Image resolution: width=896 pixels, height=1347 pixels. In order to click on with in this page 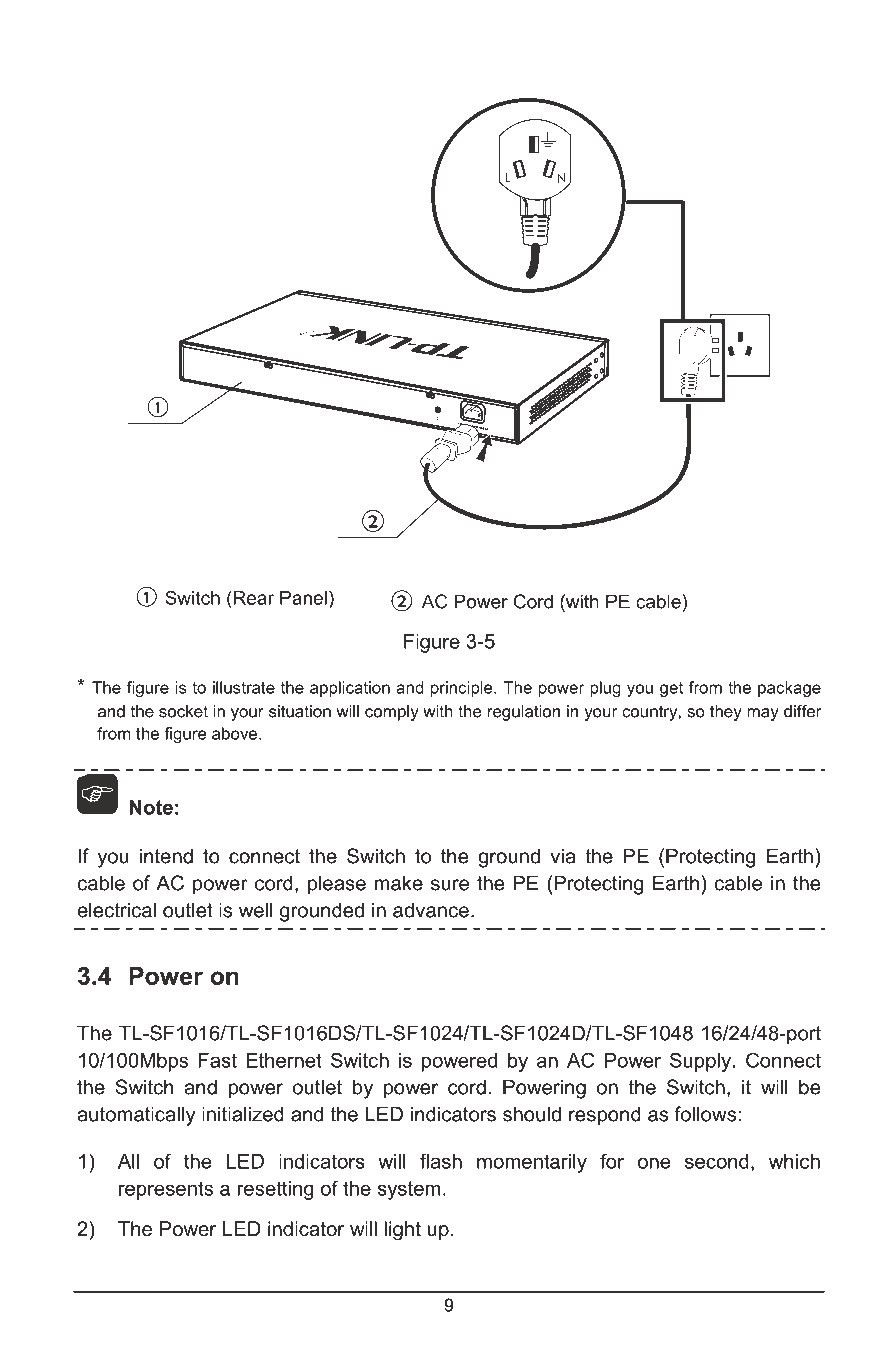, I will do `click(438, 711)`.
